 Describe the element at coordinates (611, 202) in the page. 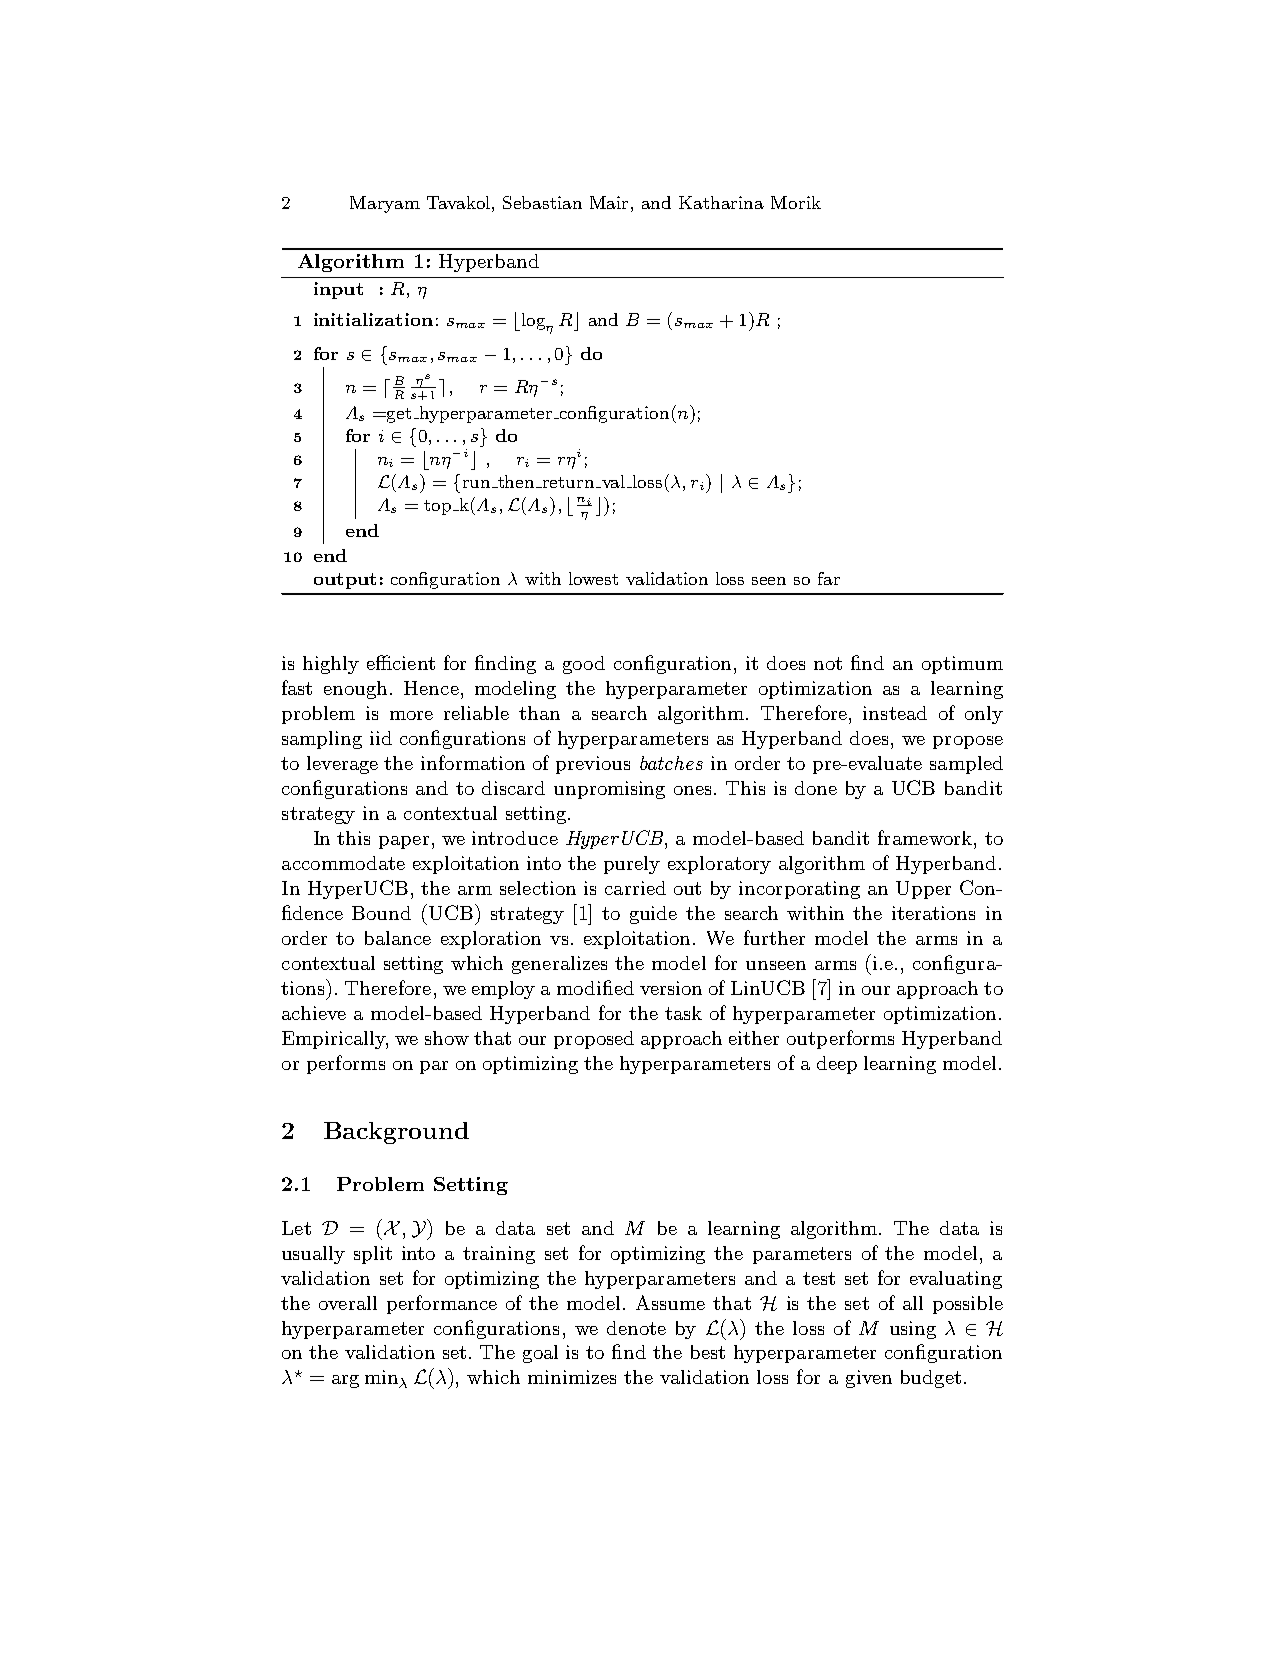

I see `Mair` at that location.
